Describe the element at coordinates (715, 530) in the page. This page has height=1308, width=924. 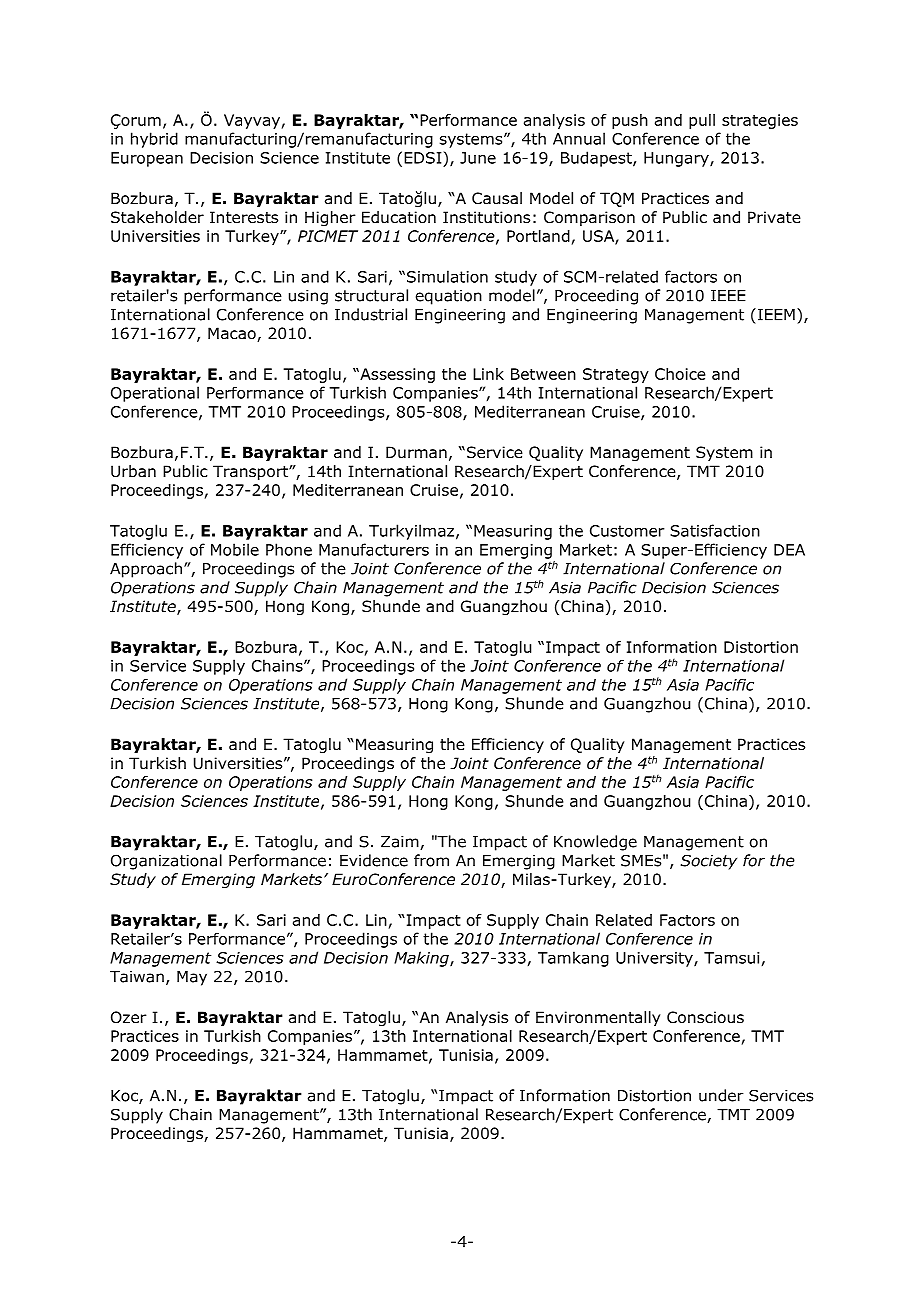
I see `Satisfaction` at that location.
